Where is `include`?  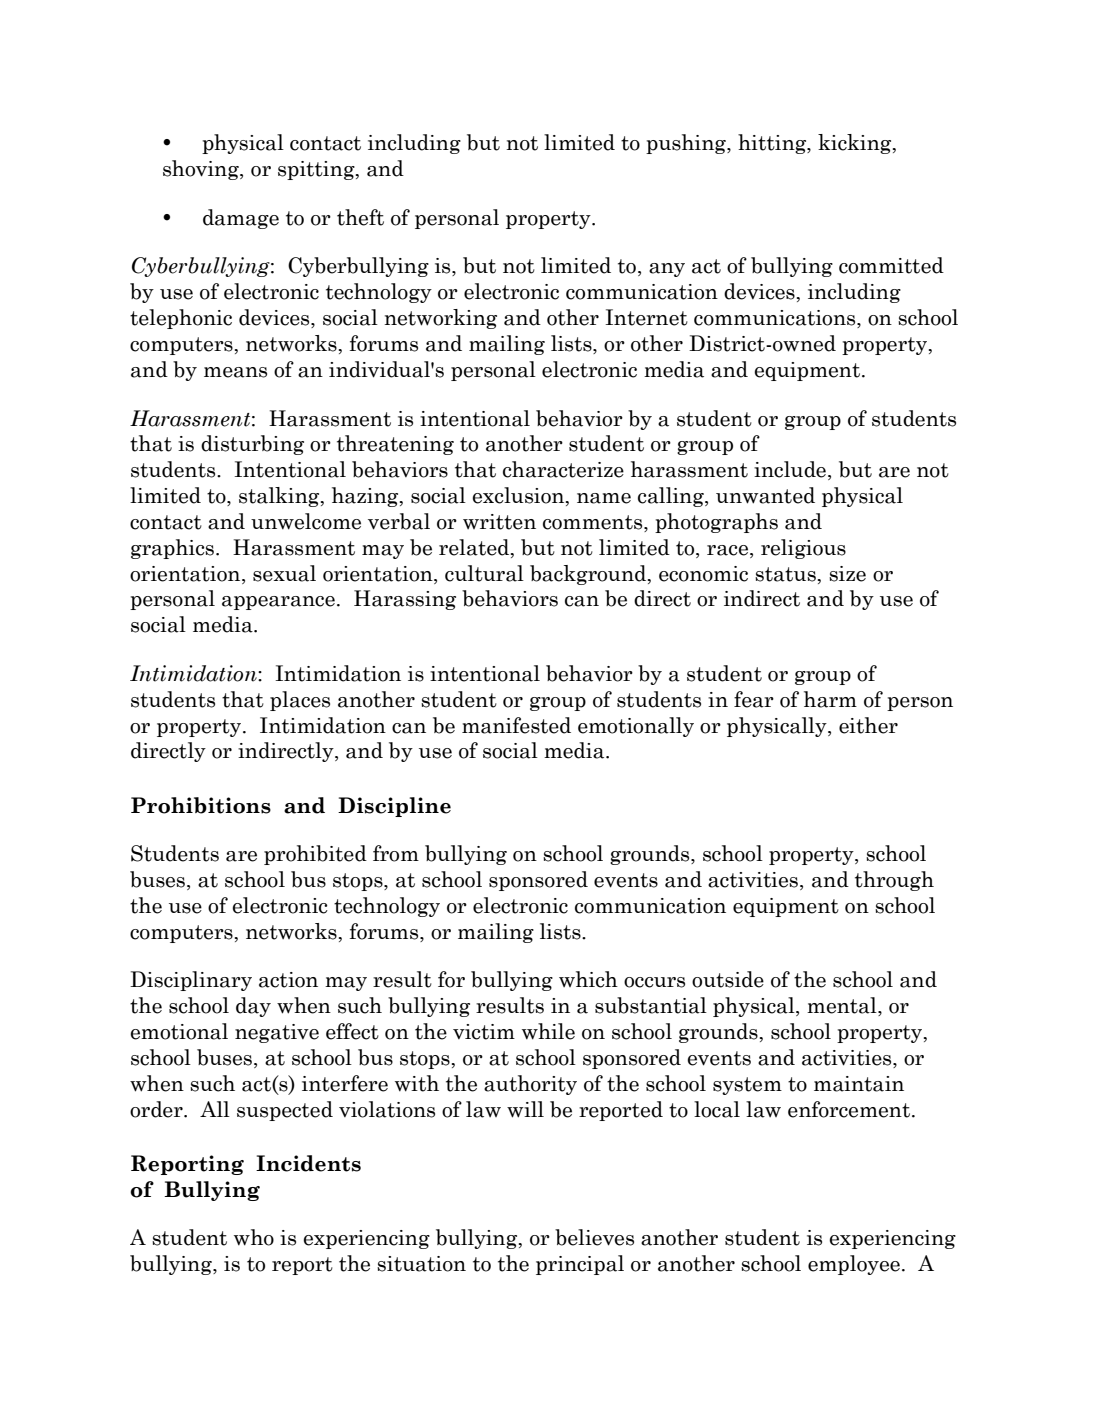
include is located at coordinates (790, 469).
